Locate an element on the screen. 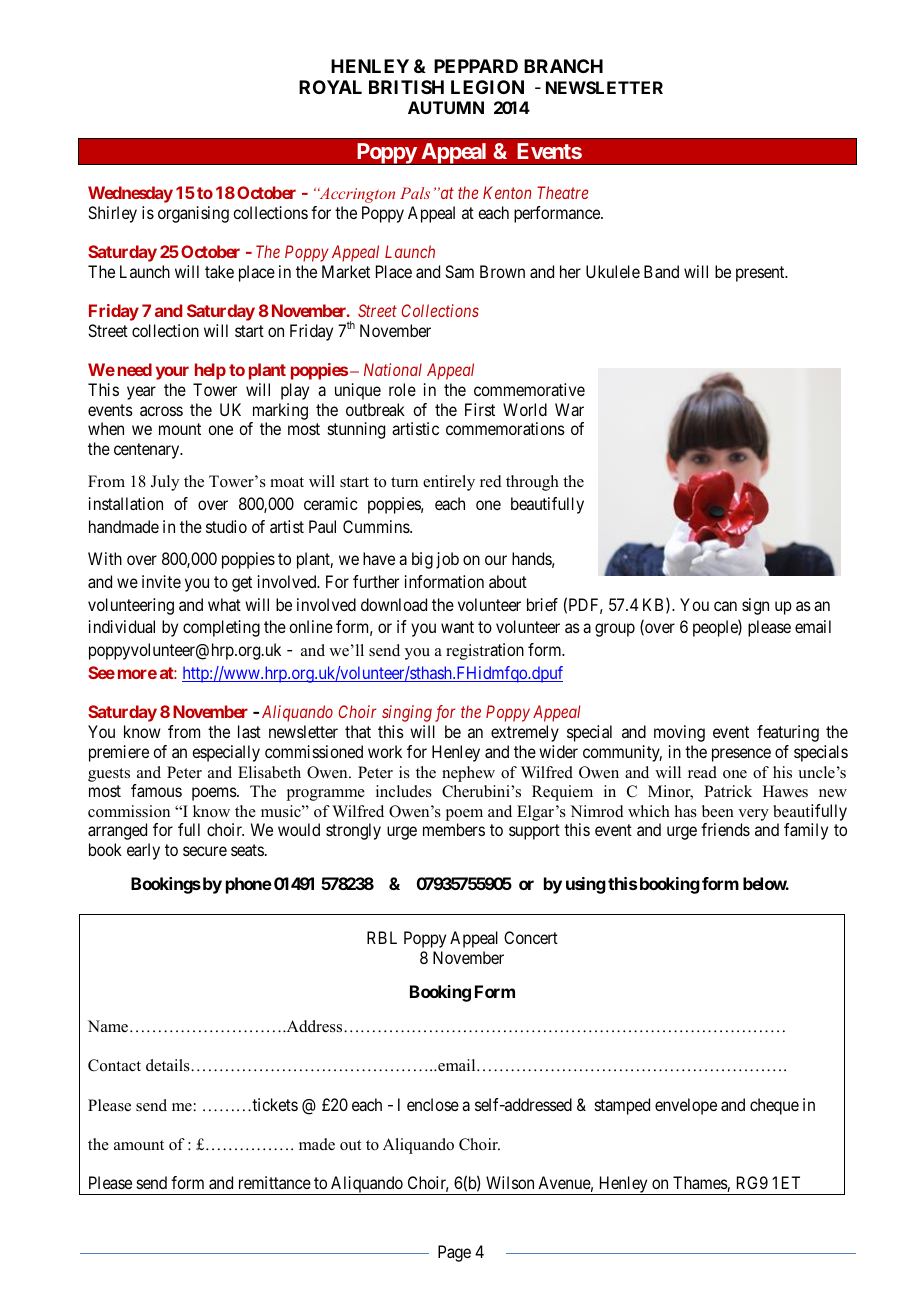  BRANCH is located at coordinates (563, 66).
